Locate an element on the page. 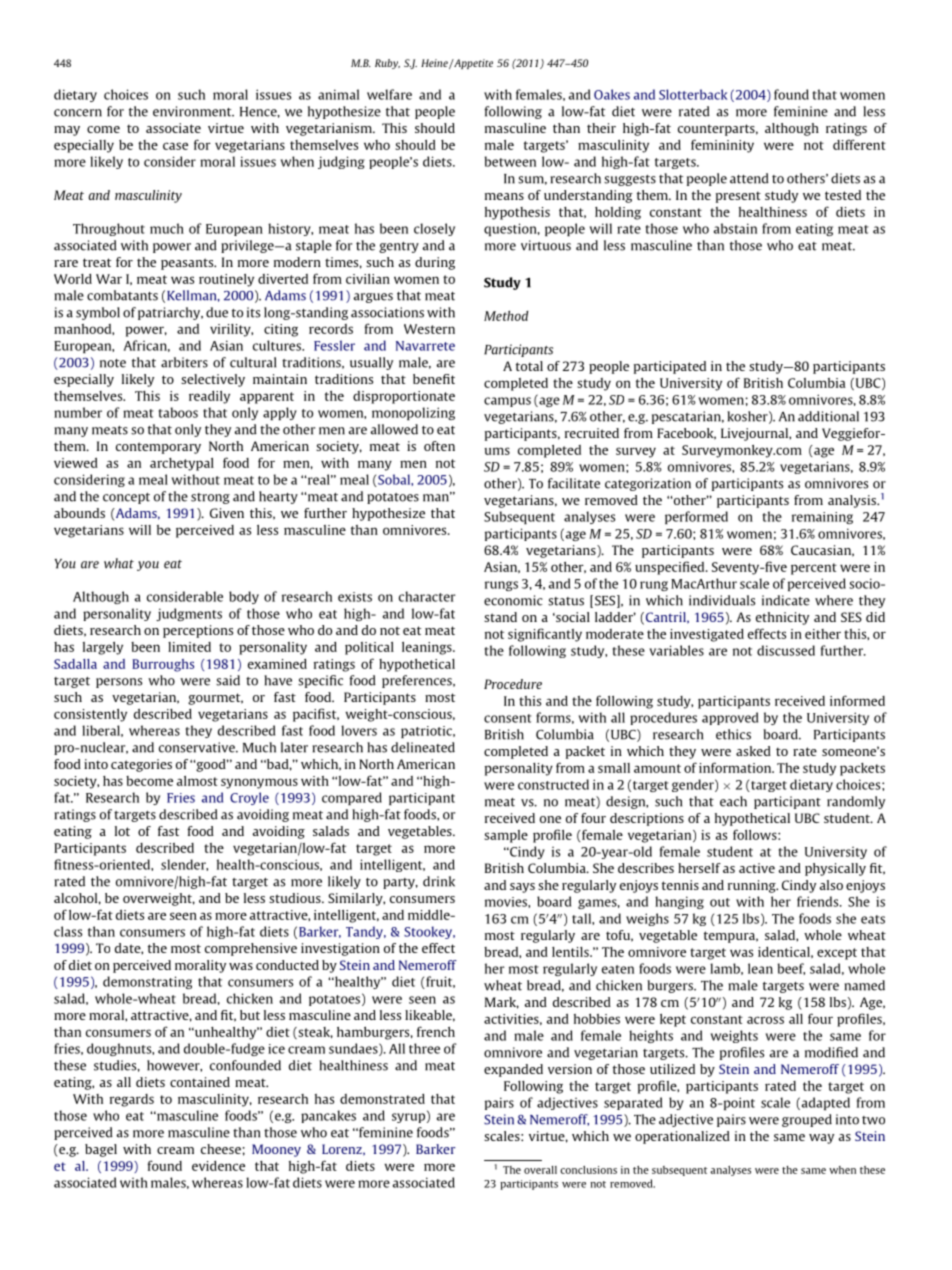 The width and height of the page is (952, 1270). environment is located at coordinates (193, 111).
